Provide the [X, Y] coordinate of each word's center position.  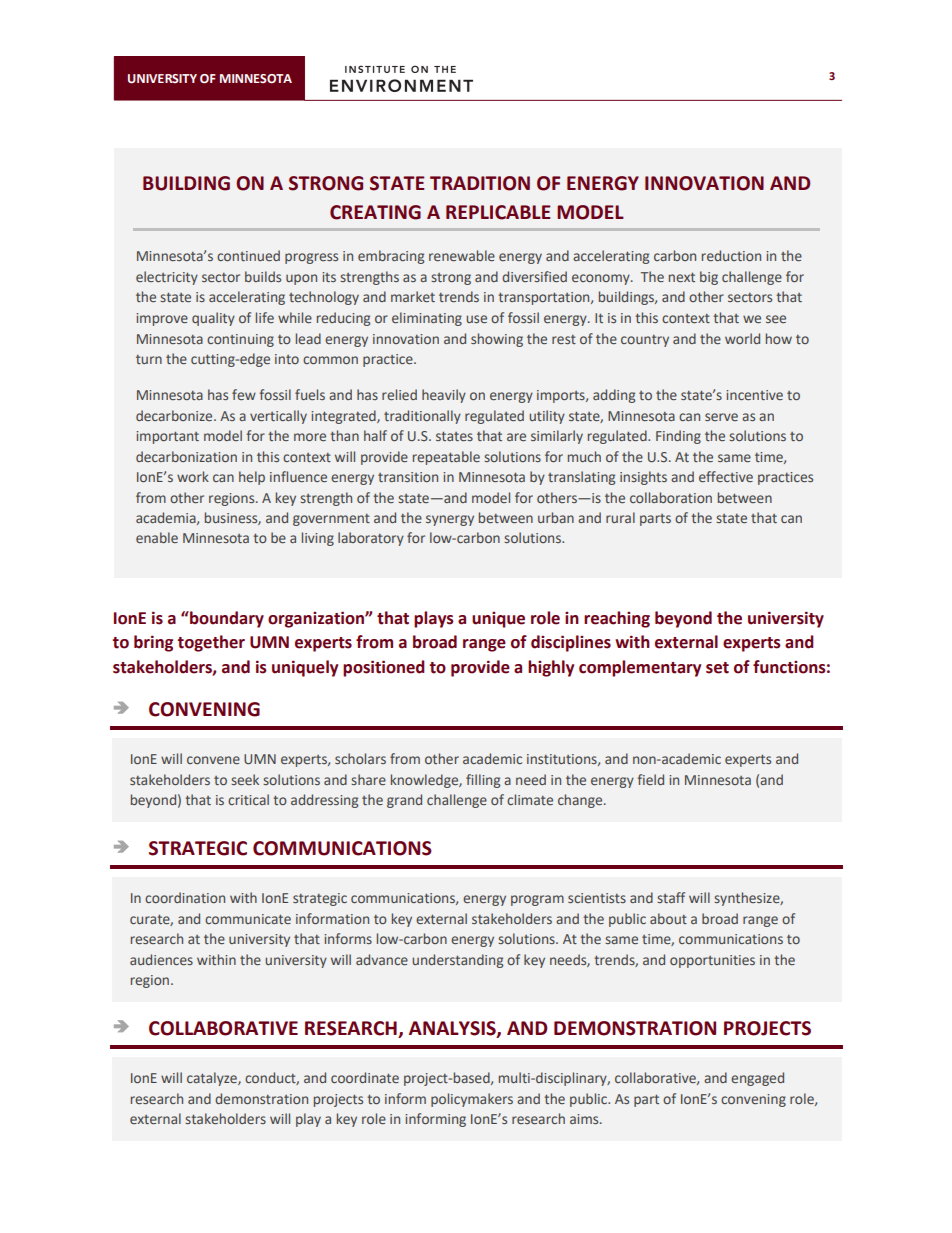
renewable [462, 255]
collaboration [671, 497]
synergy [450, 520]
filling [483, 781]
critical [248, 799]
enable [157, 537]
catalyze [213, 1079]
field [651, 779]
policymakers [472, 1100]
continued [248, 255]
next [682, 277]
